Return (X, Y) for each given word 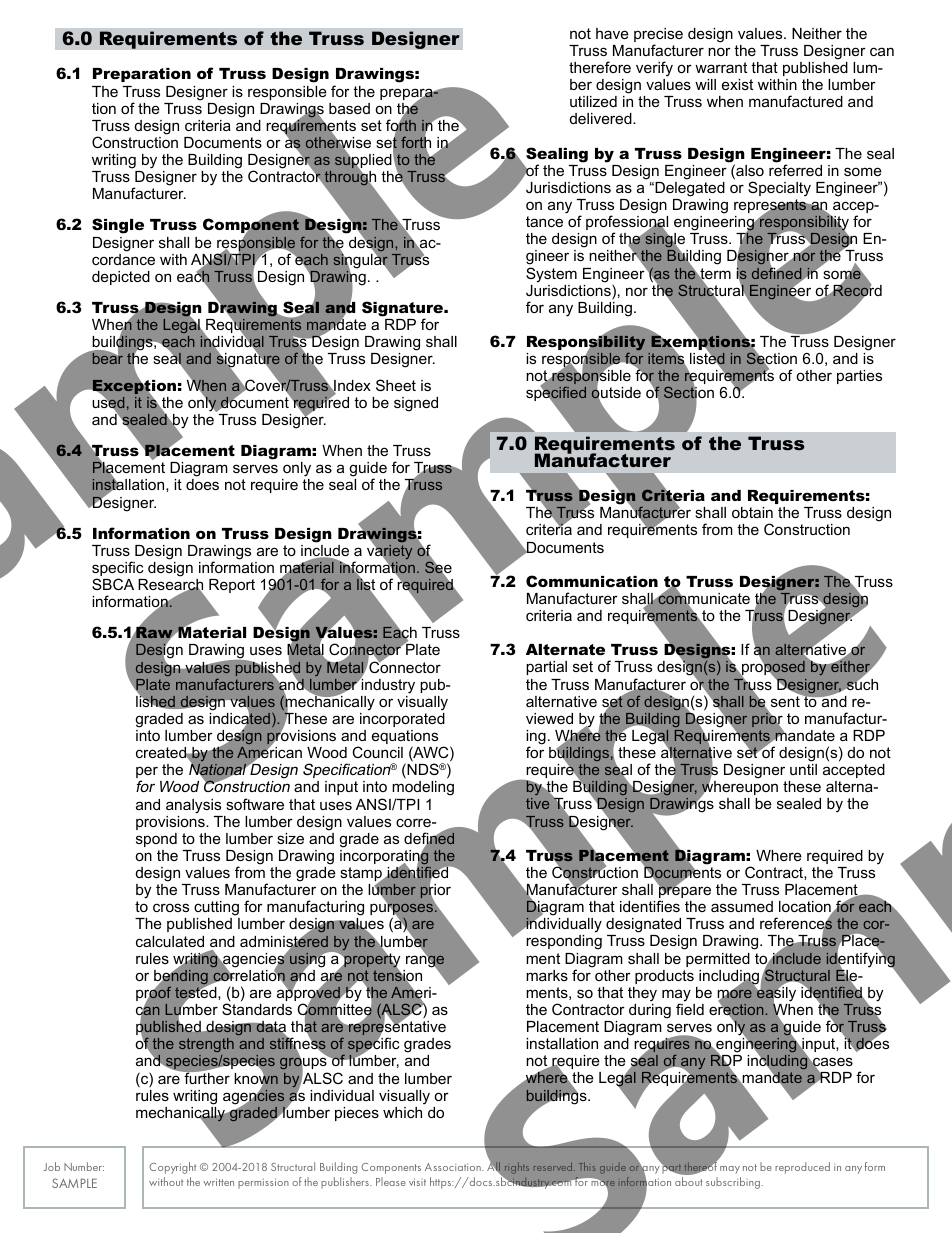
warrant (721, 67)
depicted (121, 278)
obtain (752, 512)
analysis (193, 806)
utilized (593, 101)
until (803, 769)
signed (416, 404)
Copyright (172, 1168)
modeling (423, 790)
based (349, 108)
